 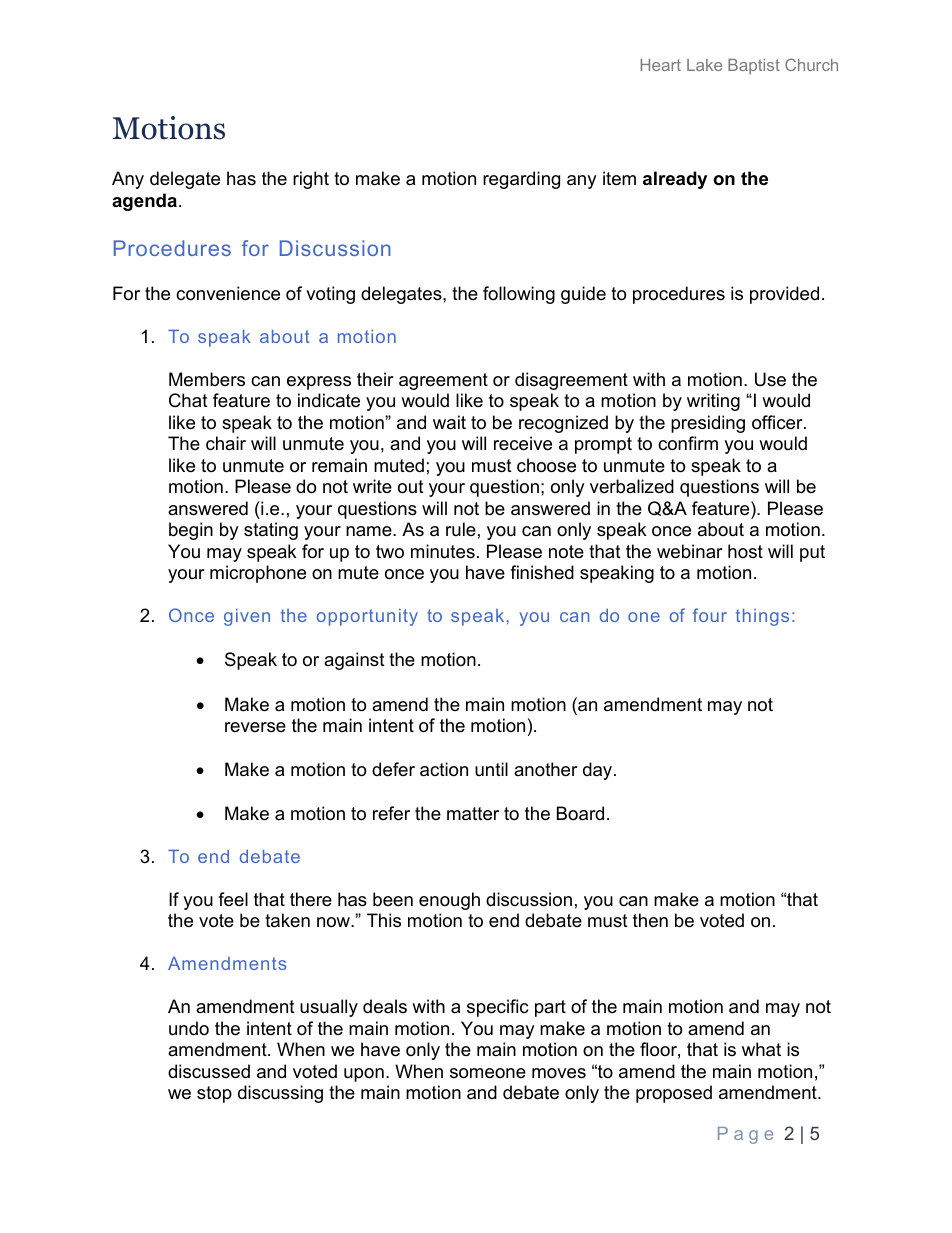 What do you see at coordinates (258, 574) in the screenshot?
I see `microphone` at bounding box center [258, 574].
